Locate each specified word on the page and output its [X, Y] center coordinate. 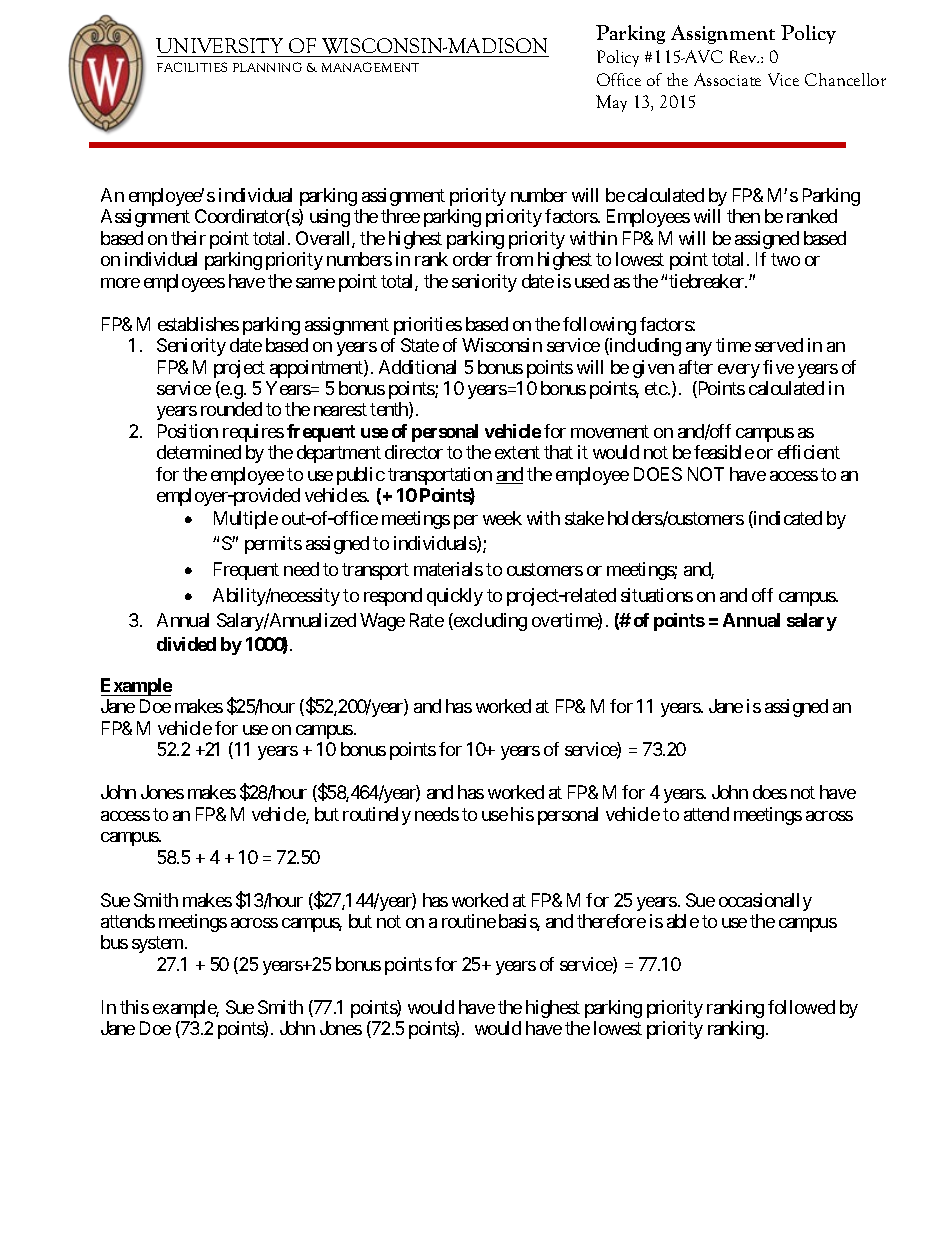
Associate [727, 79]
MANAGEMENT [370, 67]
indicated [787, 519]
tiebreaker [707, 281]
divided [186, 644]
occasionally [765, 902]
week [502, 518]
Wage [382, 622]
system [157, 945]
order [472, 259]
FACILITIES [192, 67]
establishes [198, 324]
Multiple [246, 520]
